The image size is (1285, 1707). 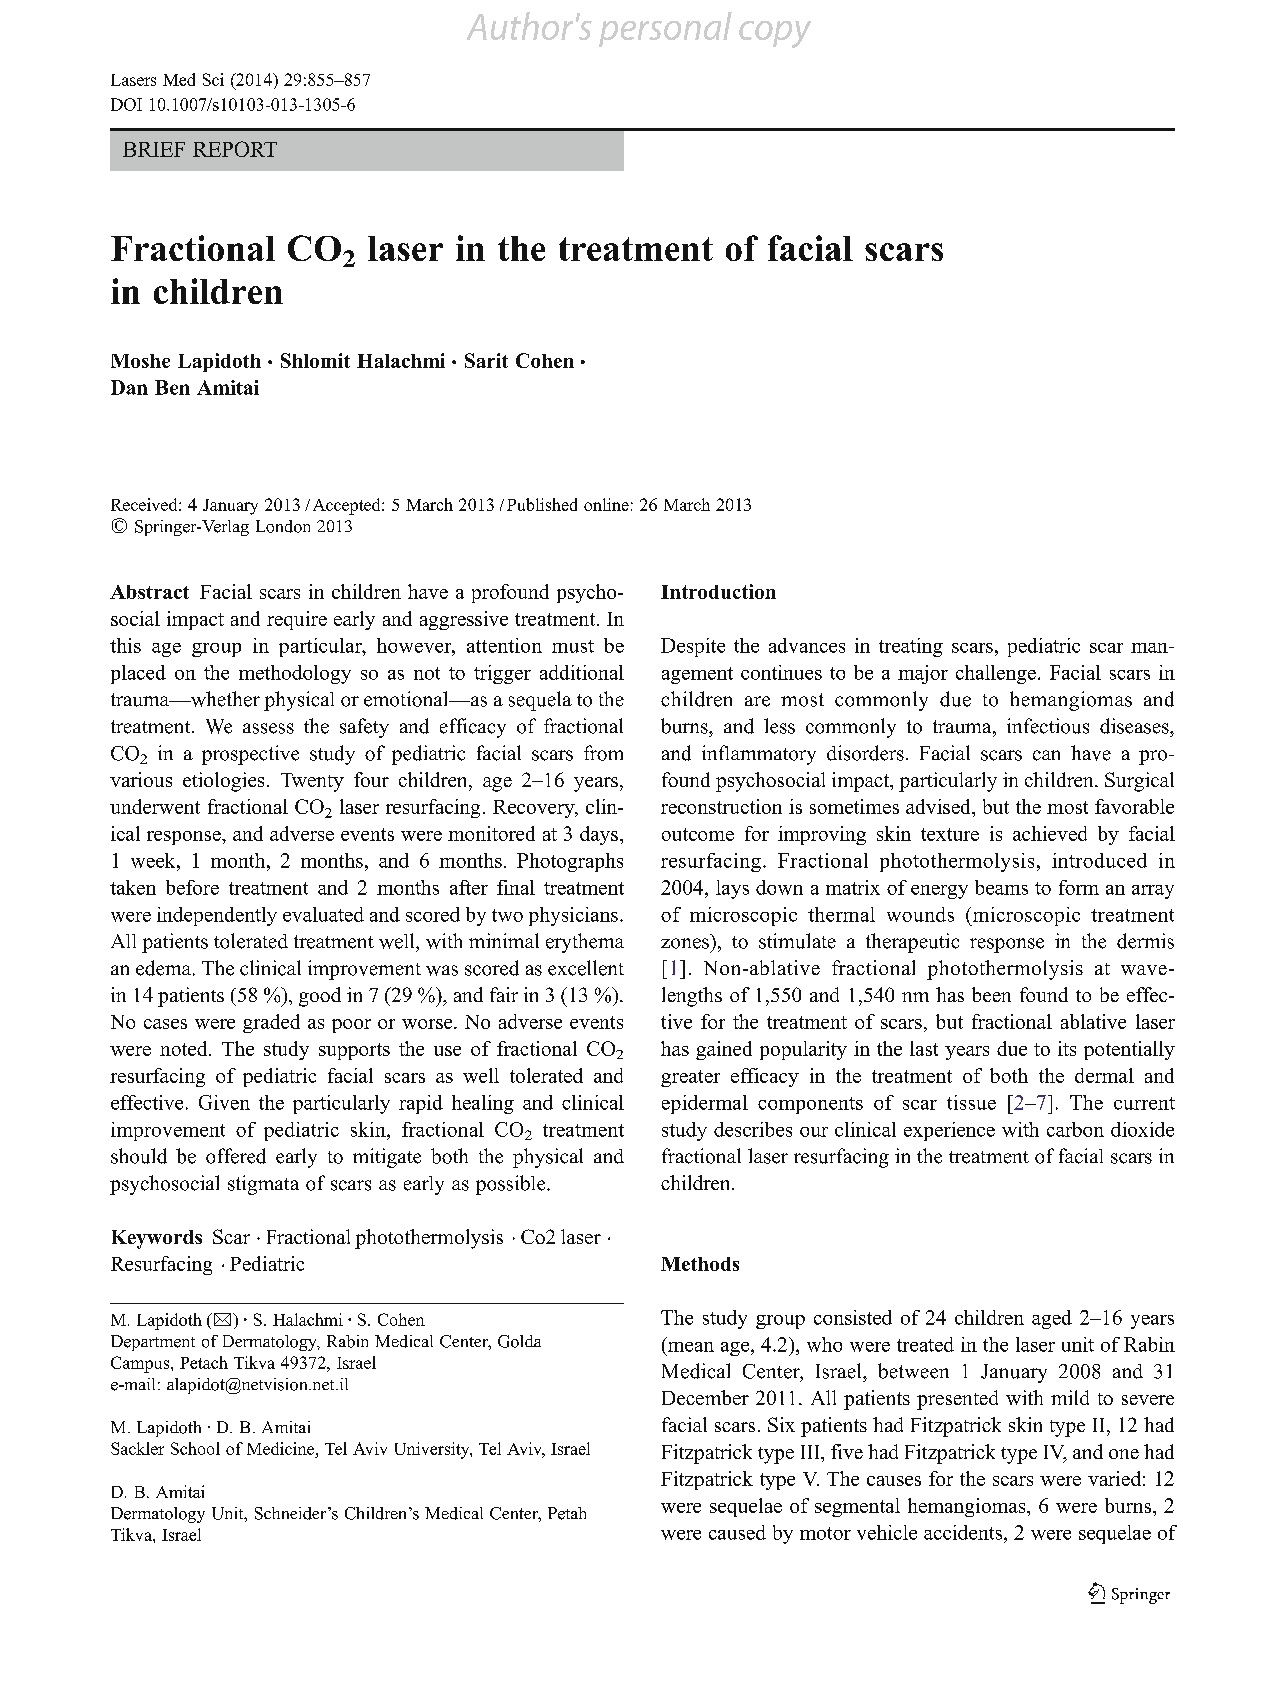 I want to click on School, so click(x=195, y=1448).
